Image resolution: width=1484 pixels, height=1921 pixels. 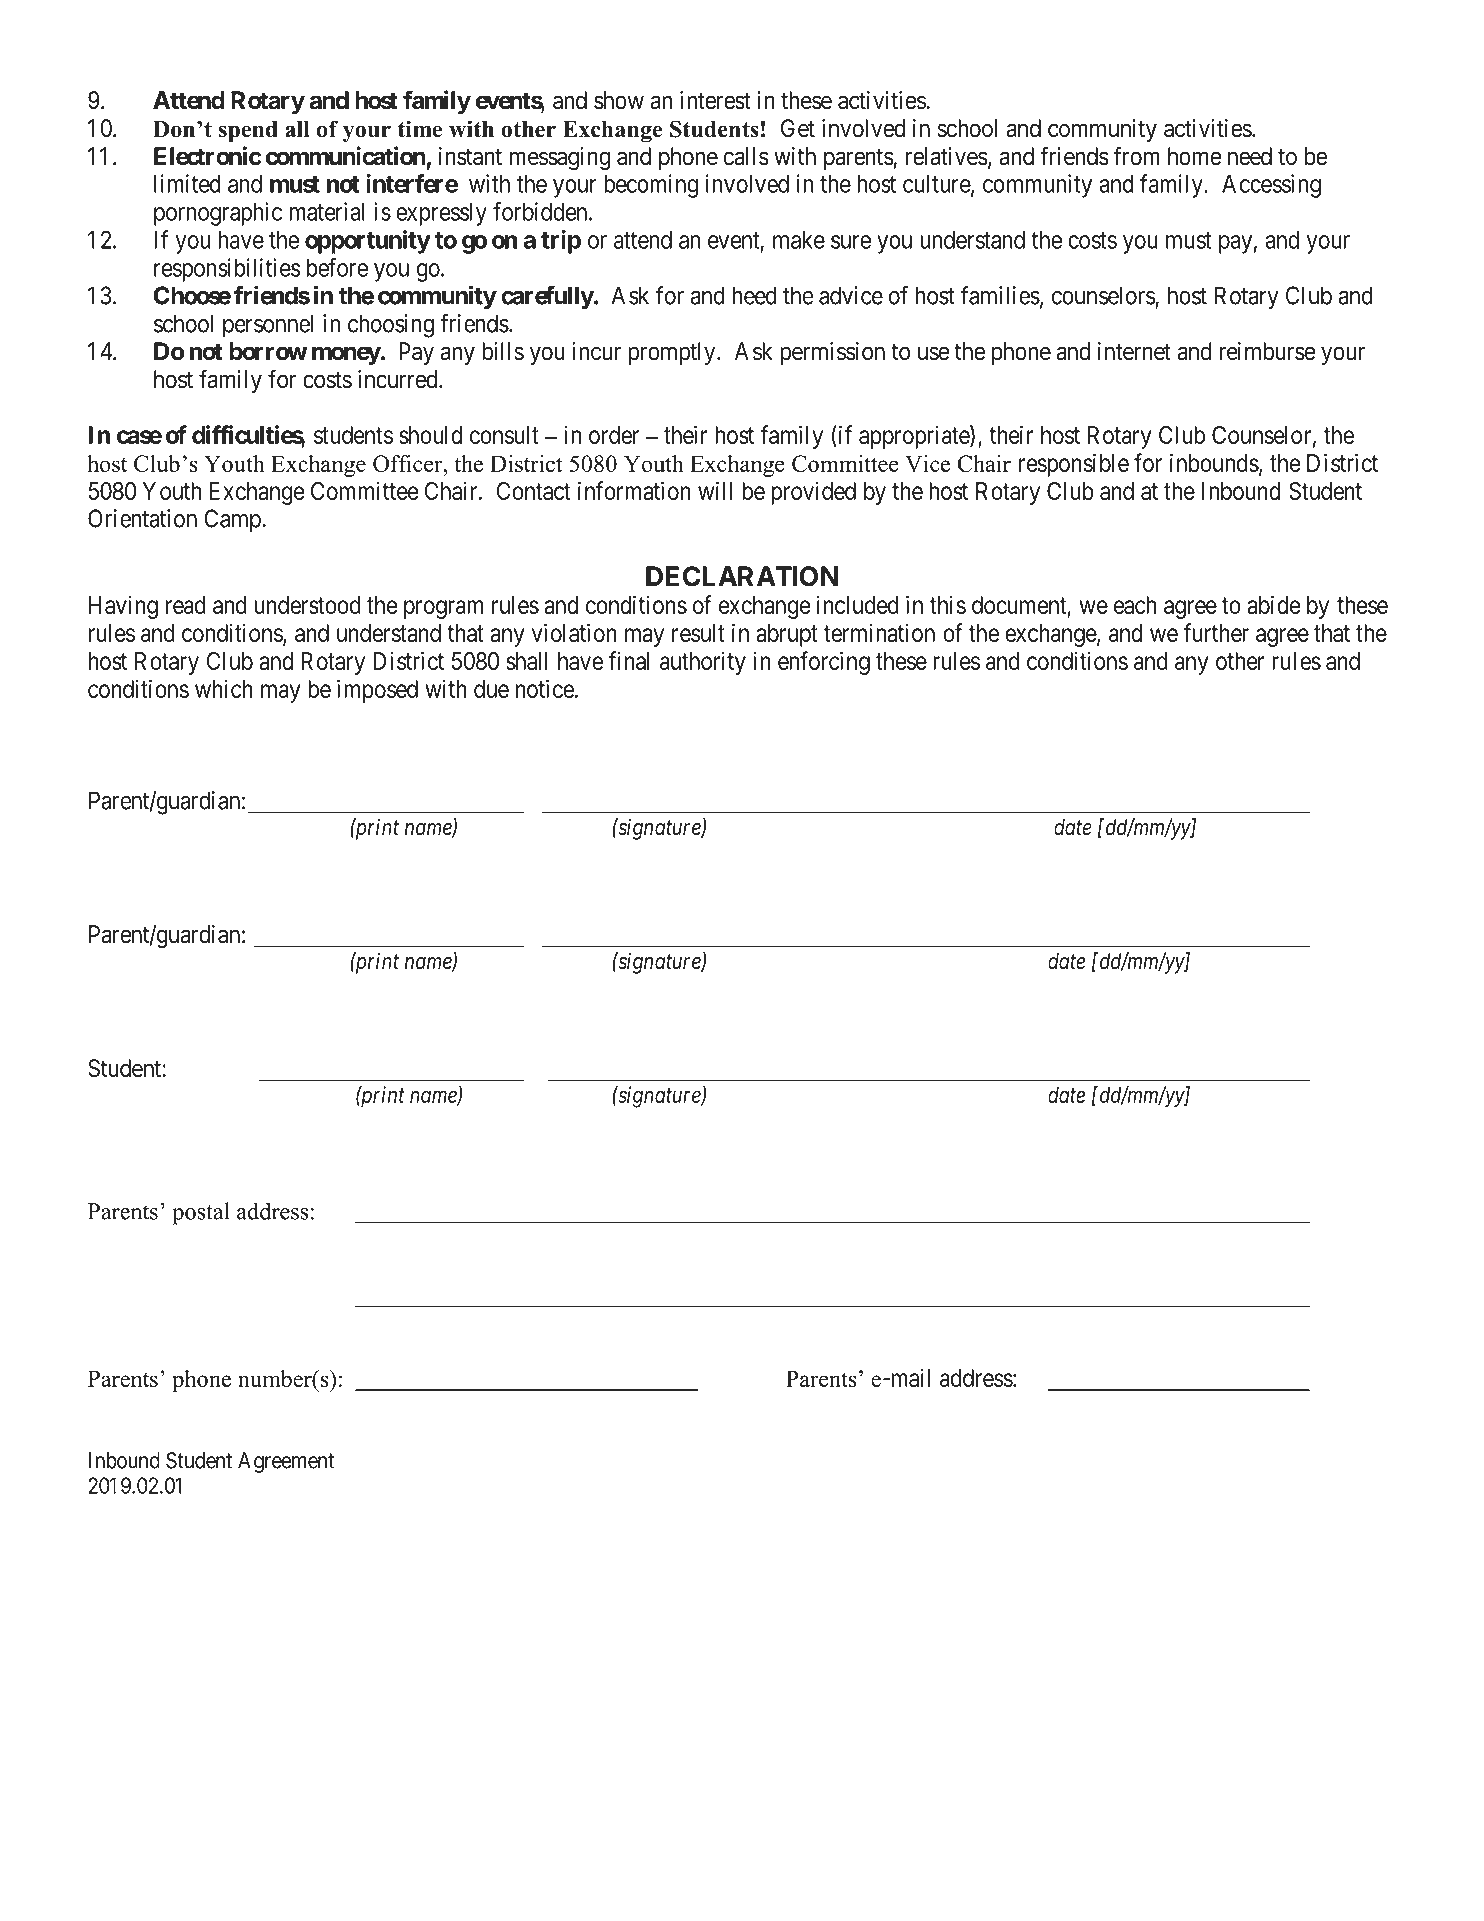 I want to click on authority, so click(x=703, y=663).
